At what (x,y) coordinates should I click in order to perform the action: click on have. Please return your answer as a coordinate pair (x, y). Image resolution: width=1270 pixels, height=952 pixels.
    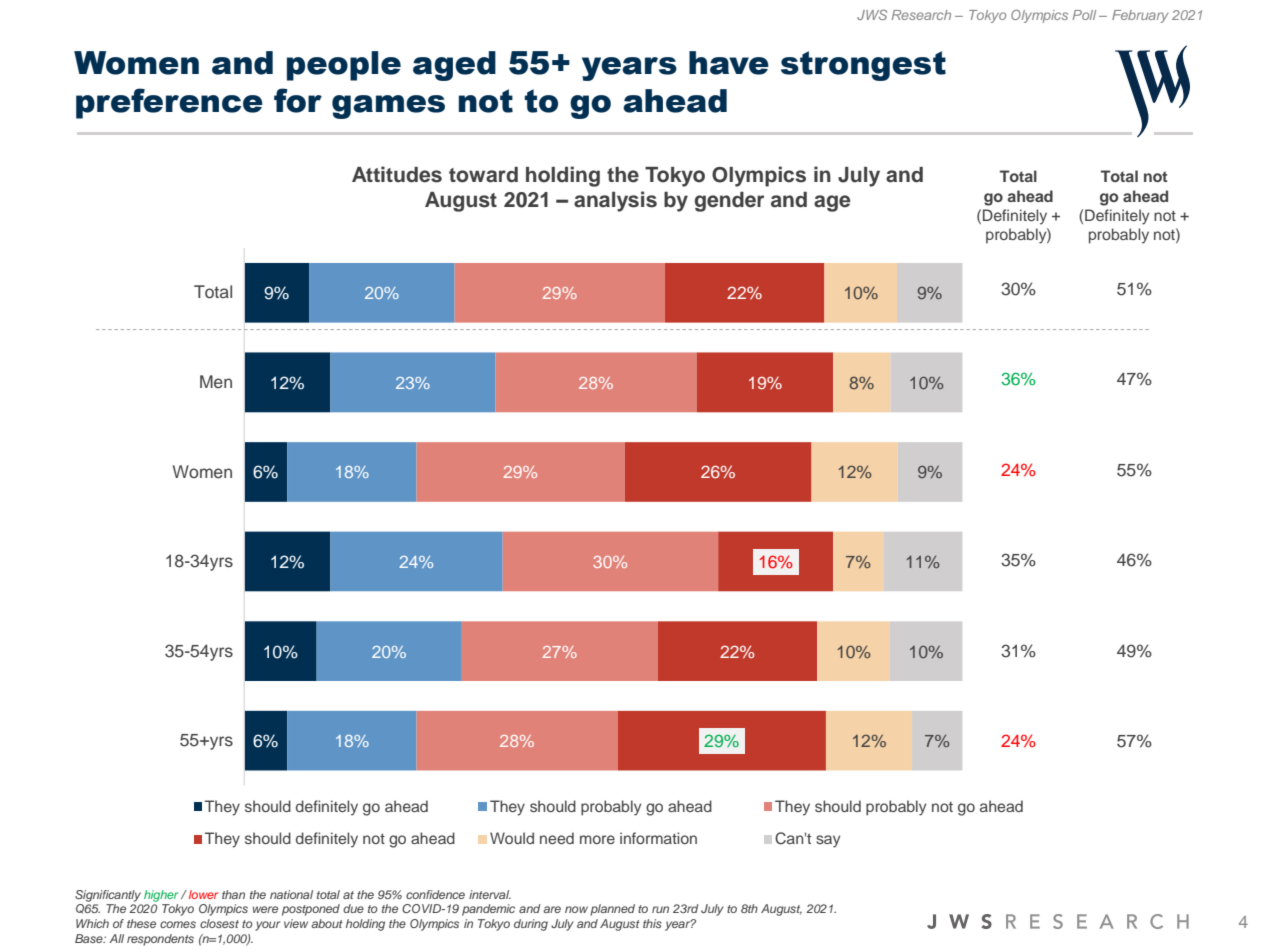
    Looking at the image, I should click on (729, 63).
